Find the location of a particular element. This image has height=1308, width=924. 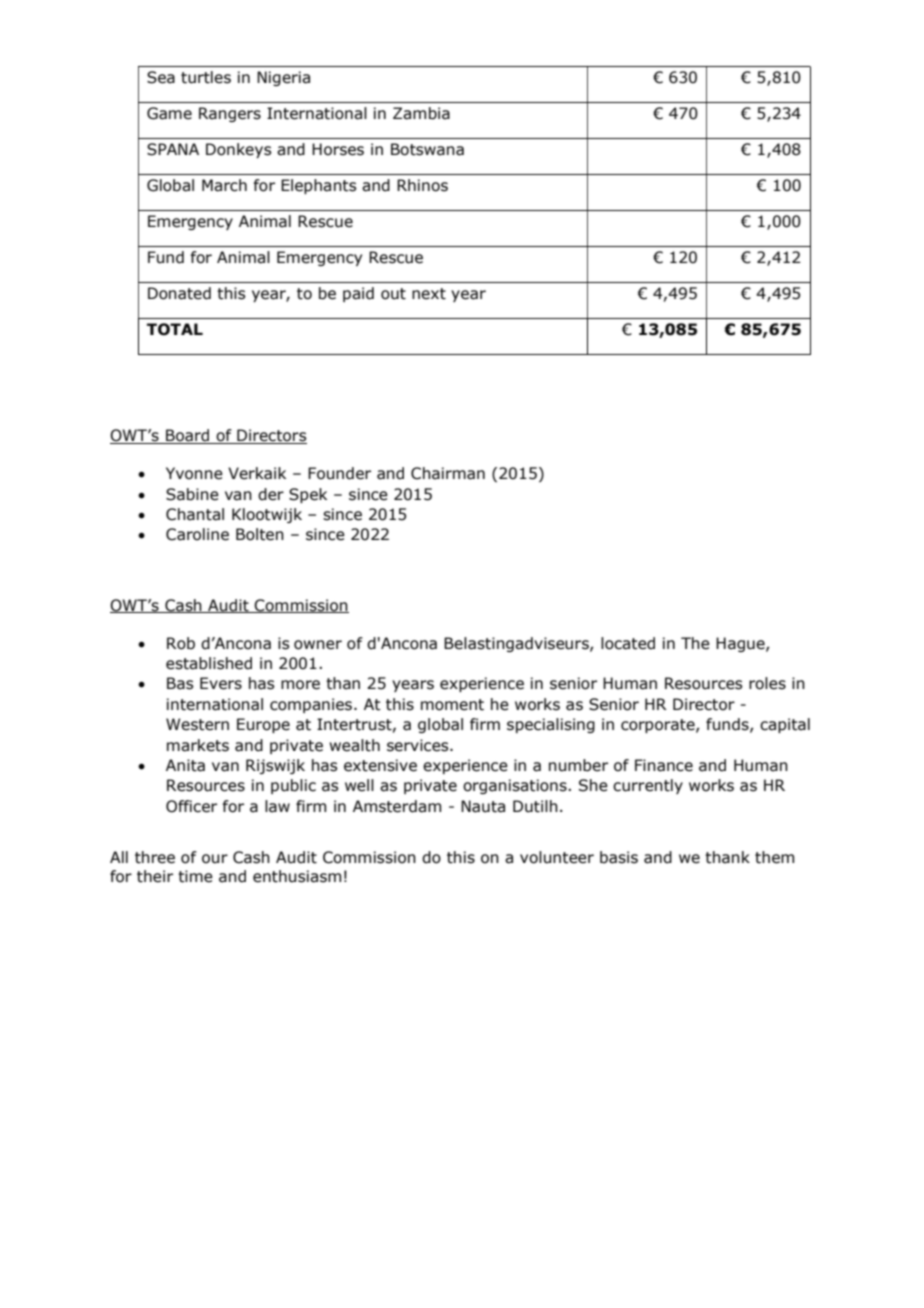

Amsterdam is located at coordinates (397, 806).
